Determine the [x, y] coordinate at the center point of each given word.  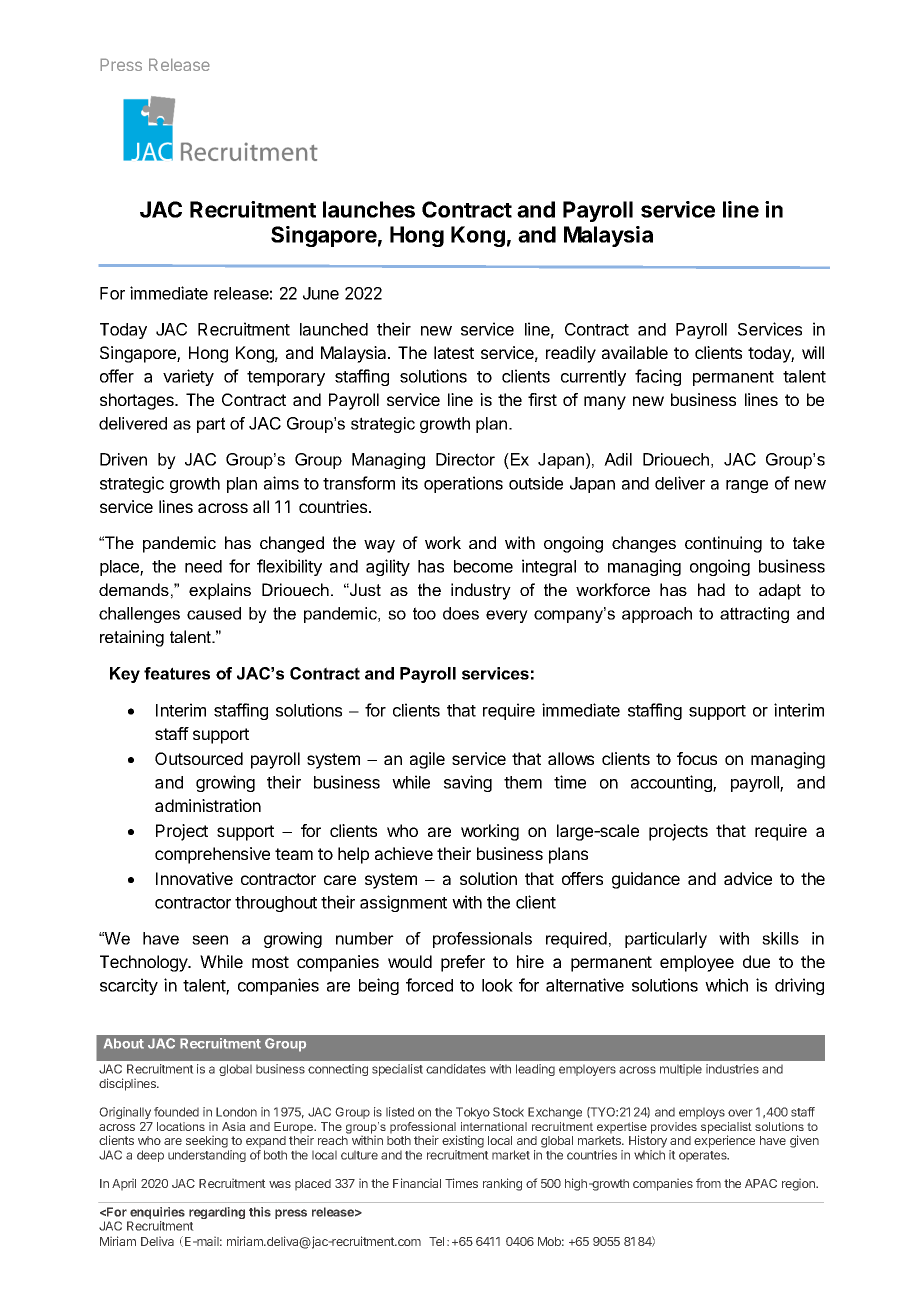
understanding [207, 1156]
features [177, 673]
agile [427, 760]
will [813, 352]
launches [369, 209]
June [321, 293]
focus [697, 758]
